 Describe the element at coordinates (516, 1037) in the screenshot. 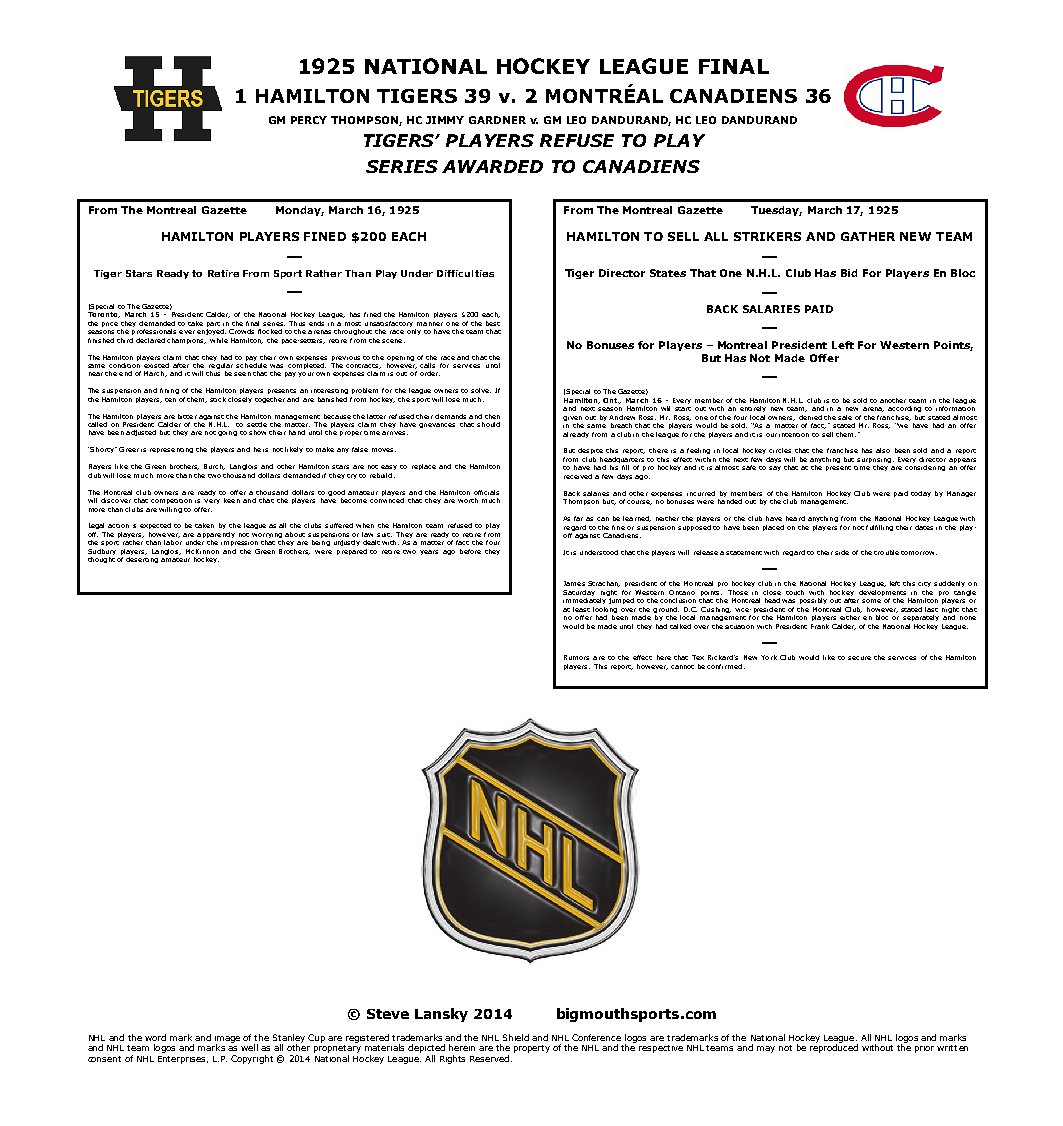

I see `Shield` at that location.
